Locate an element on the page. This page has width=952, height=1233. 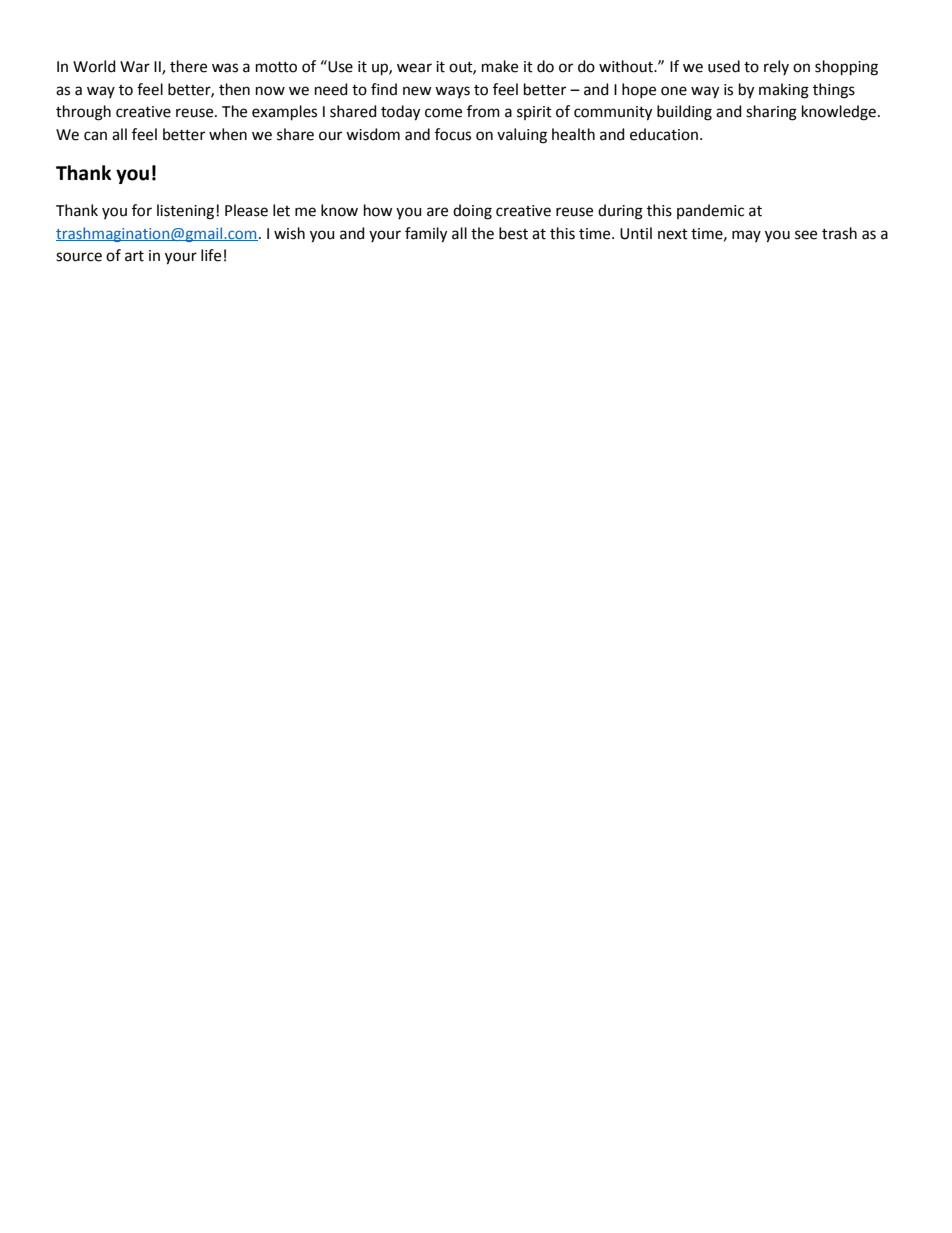
there is located at coordinates (188, 66).
